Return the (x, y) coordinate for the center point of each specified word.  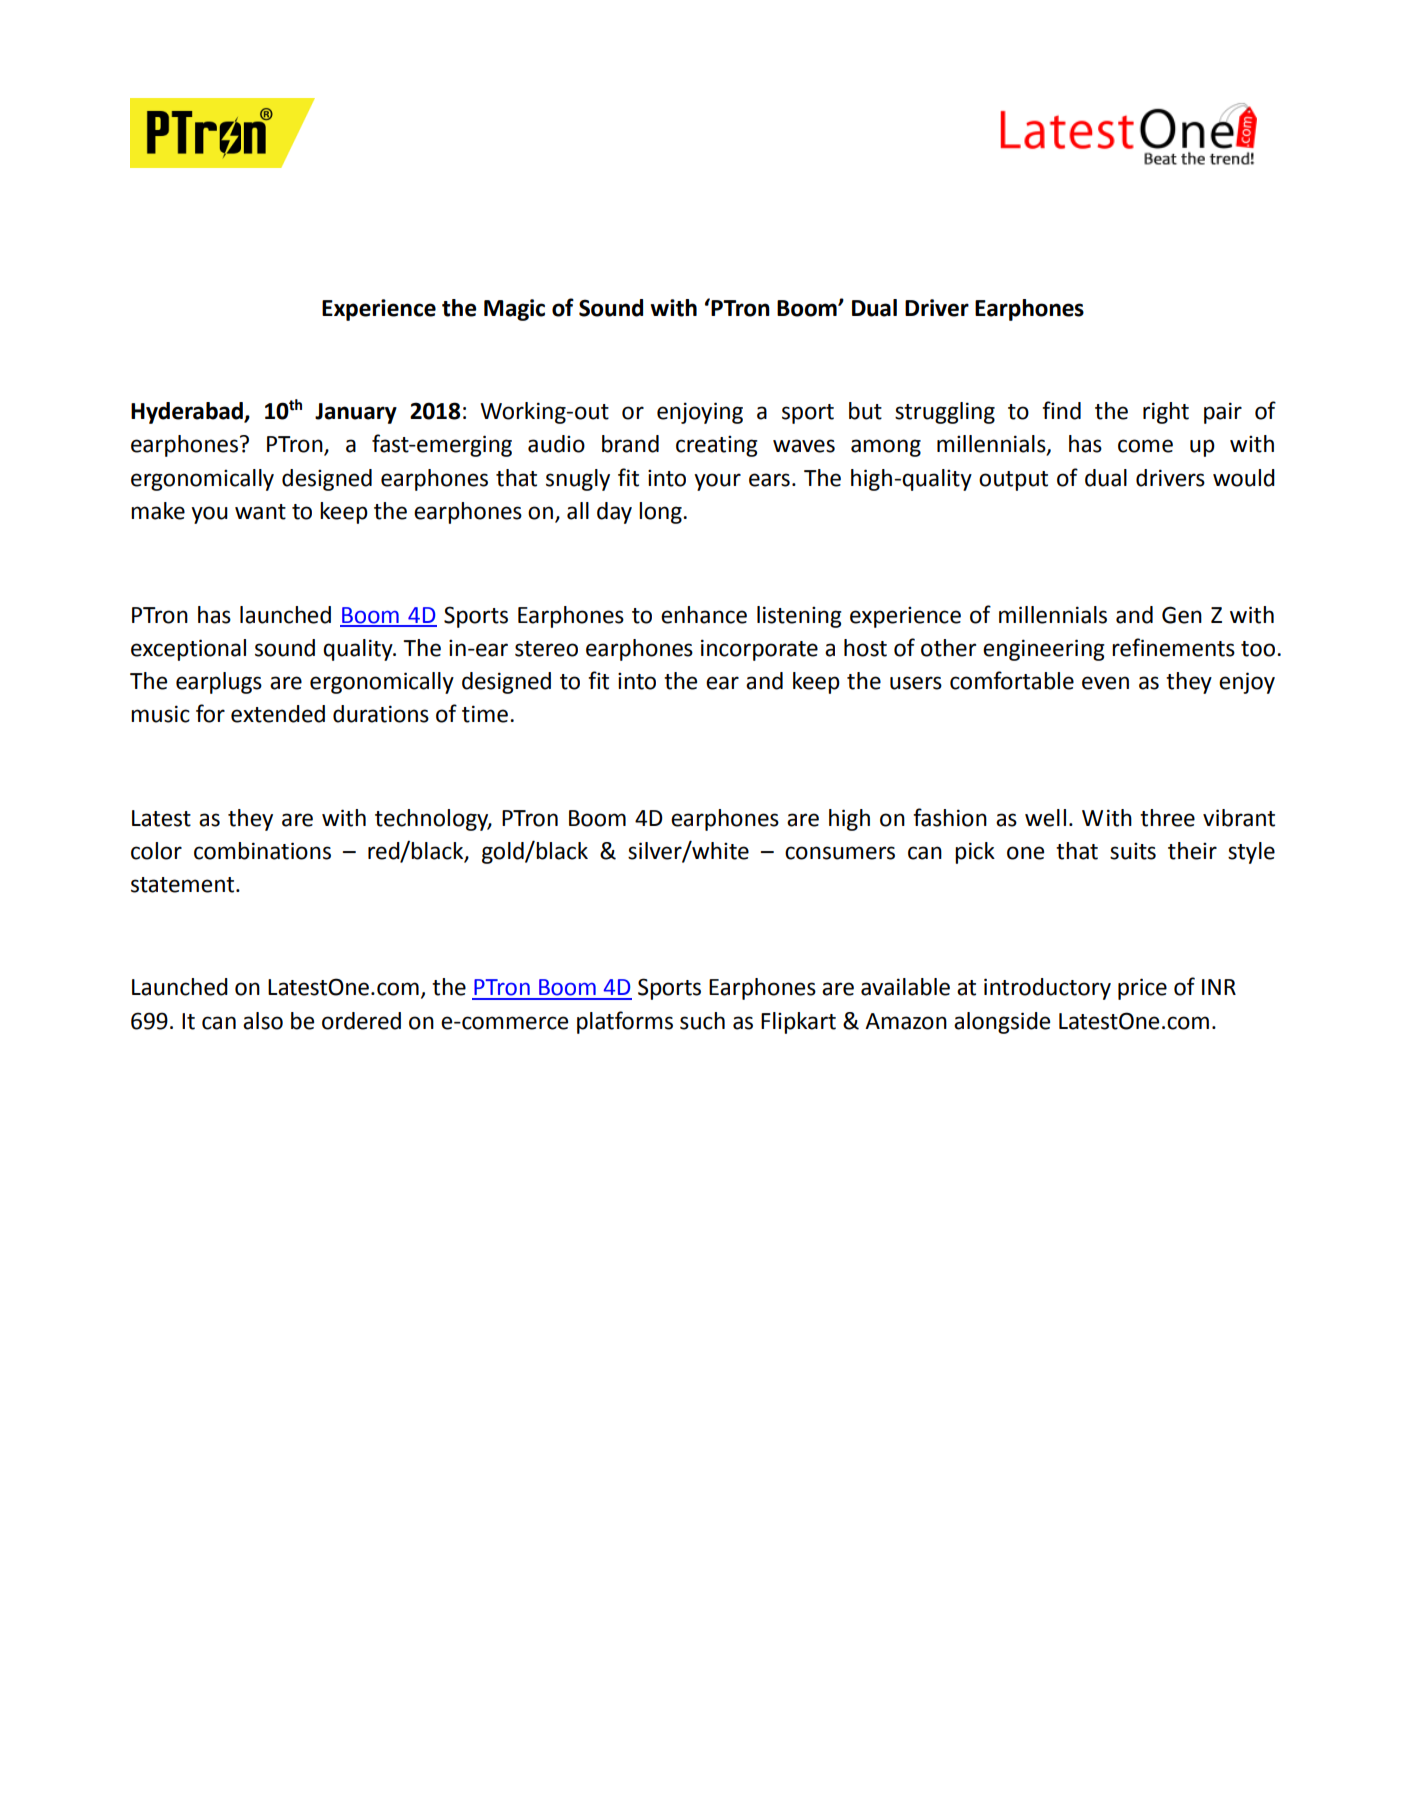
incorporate (759, 650)
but (865, 411)
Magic (514, 310)
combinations (262, 851)
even (1105, 683)
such (702, 1021)
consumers (840, 853)
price (1142, 989)
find (1061, 410)
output (1013, 481)
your (717, 482)
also (263, 1021)
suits (1133, 851)
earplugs (219, 683)
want (260, 512)
